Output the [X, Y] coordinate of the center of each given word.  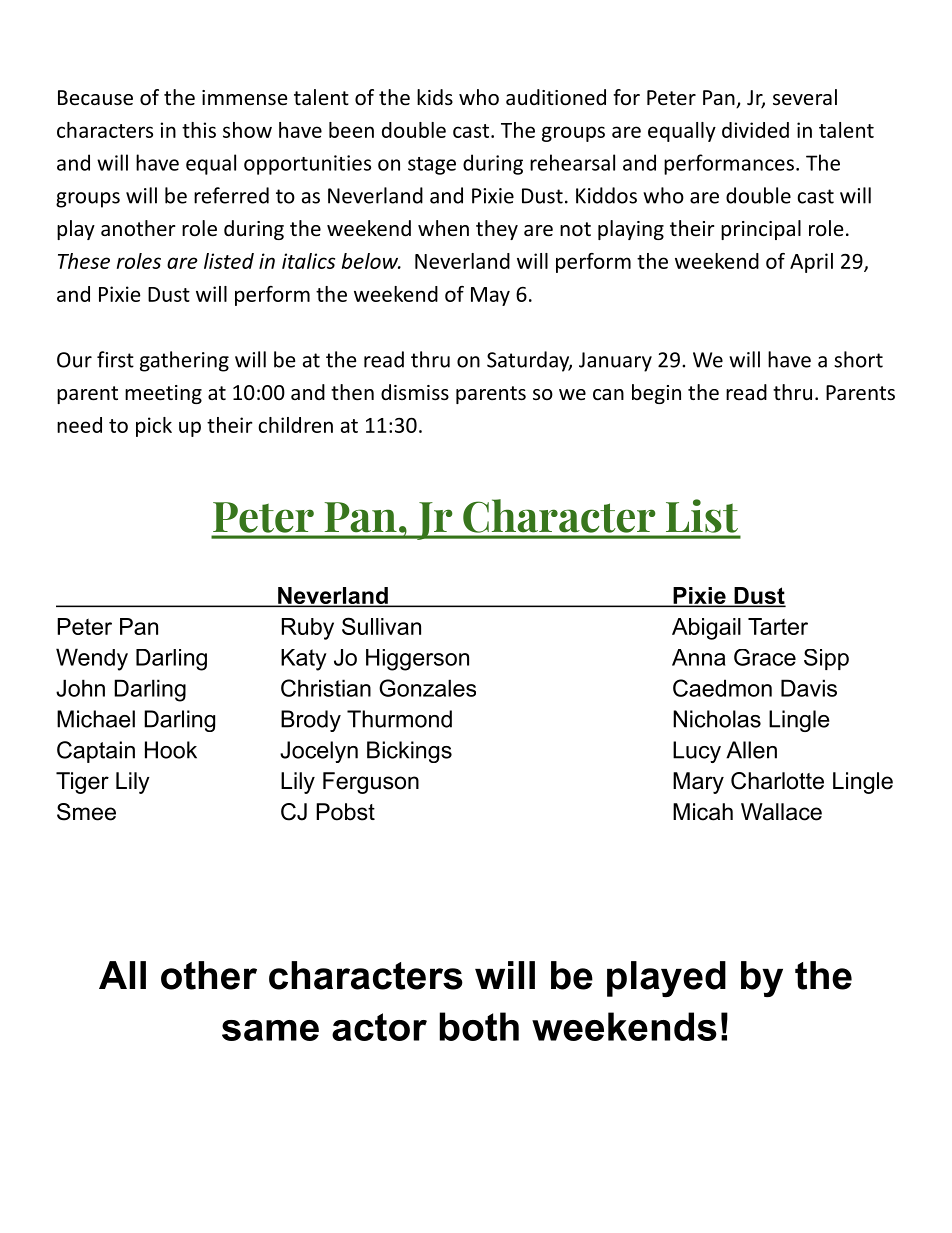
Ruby [308, 629]
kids [435, 97]
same [270, 1030]
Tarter [778, 626]
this [199, 130]
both [479, 1026]
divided [755, 130]
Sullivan [381, 626]
